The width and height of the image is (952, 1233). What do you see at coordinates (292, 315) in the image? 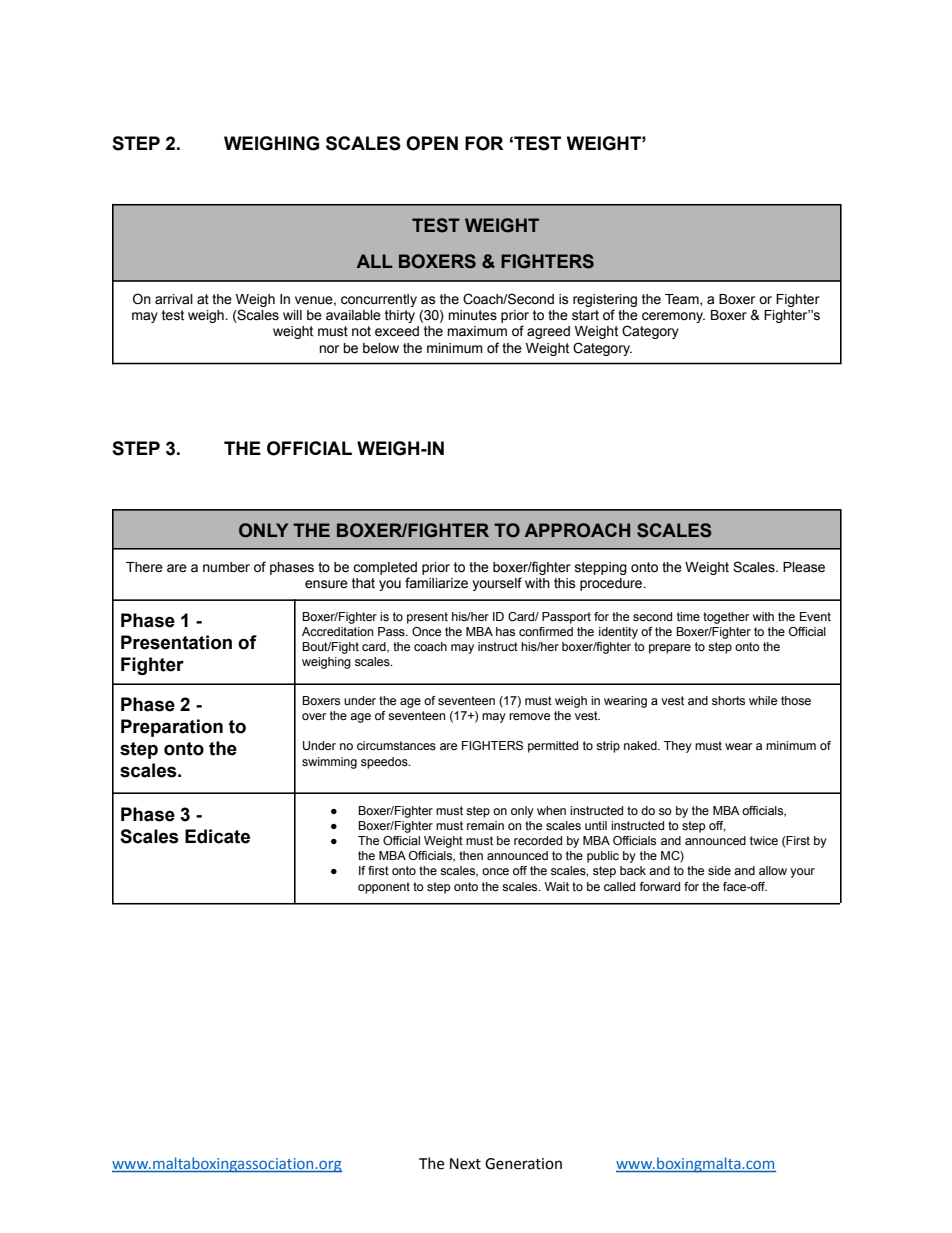
I see `will` at bounding box center [292, 315].
